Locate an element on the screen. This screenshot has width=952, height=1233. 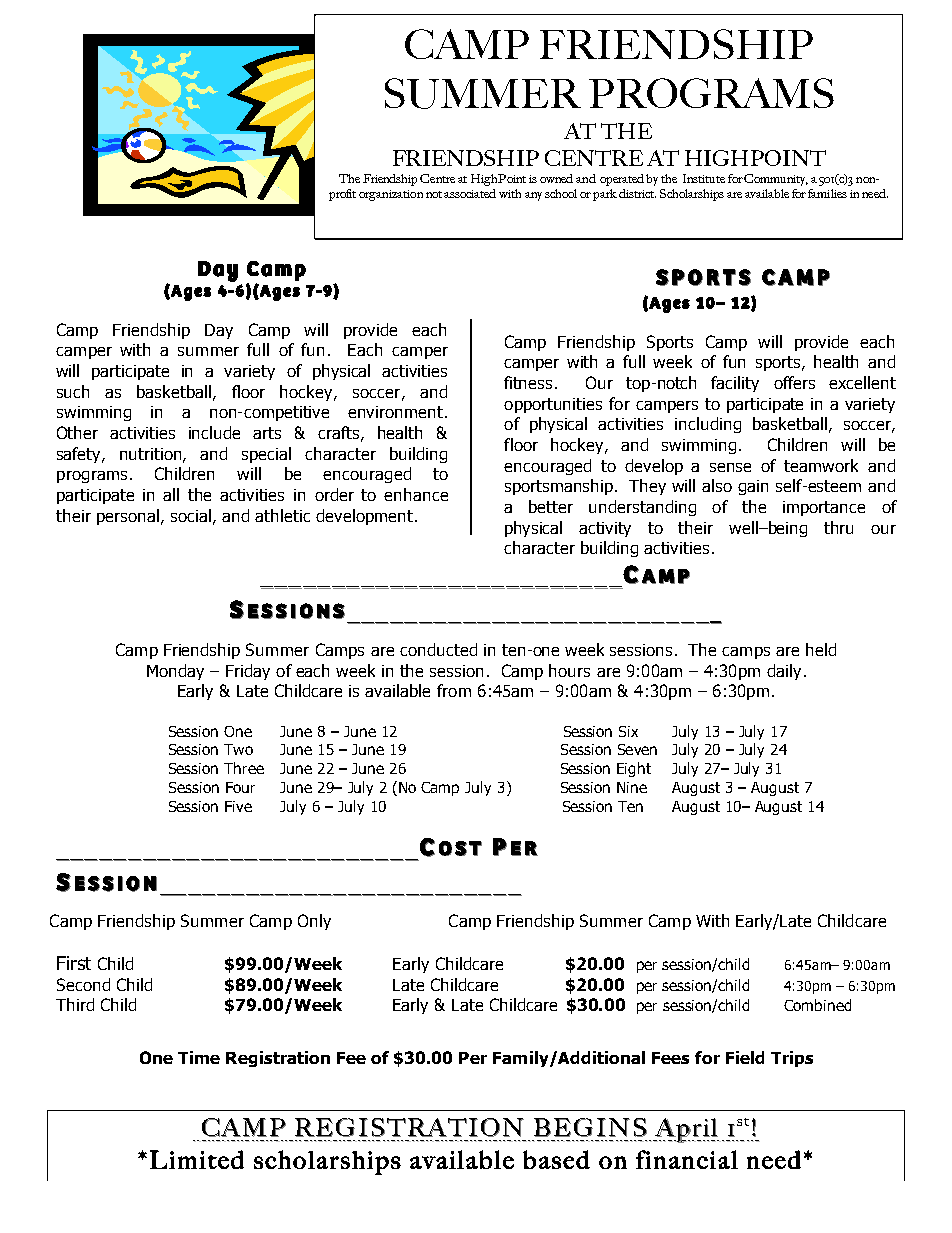
Five is located at coordinates (238, 806).
